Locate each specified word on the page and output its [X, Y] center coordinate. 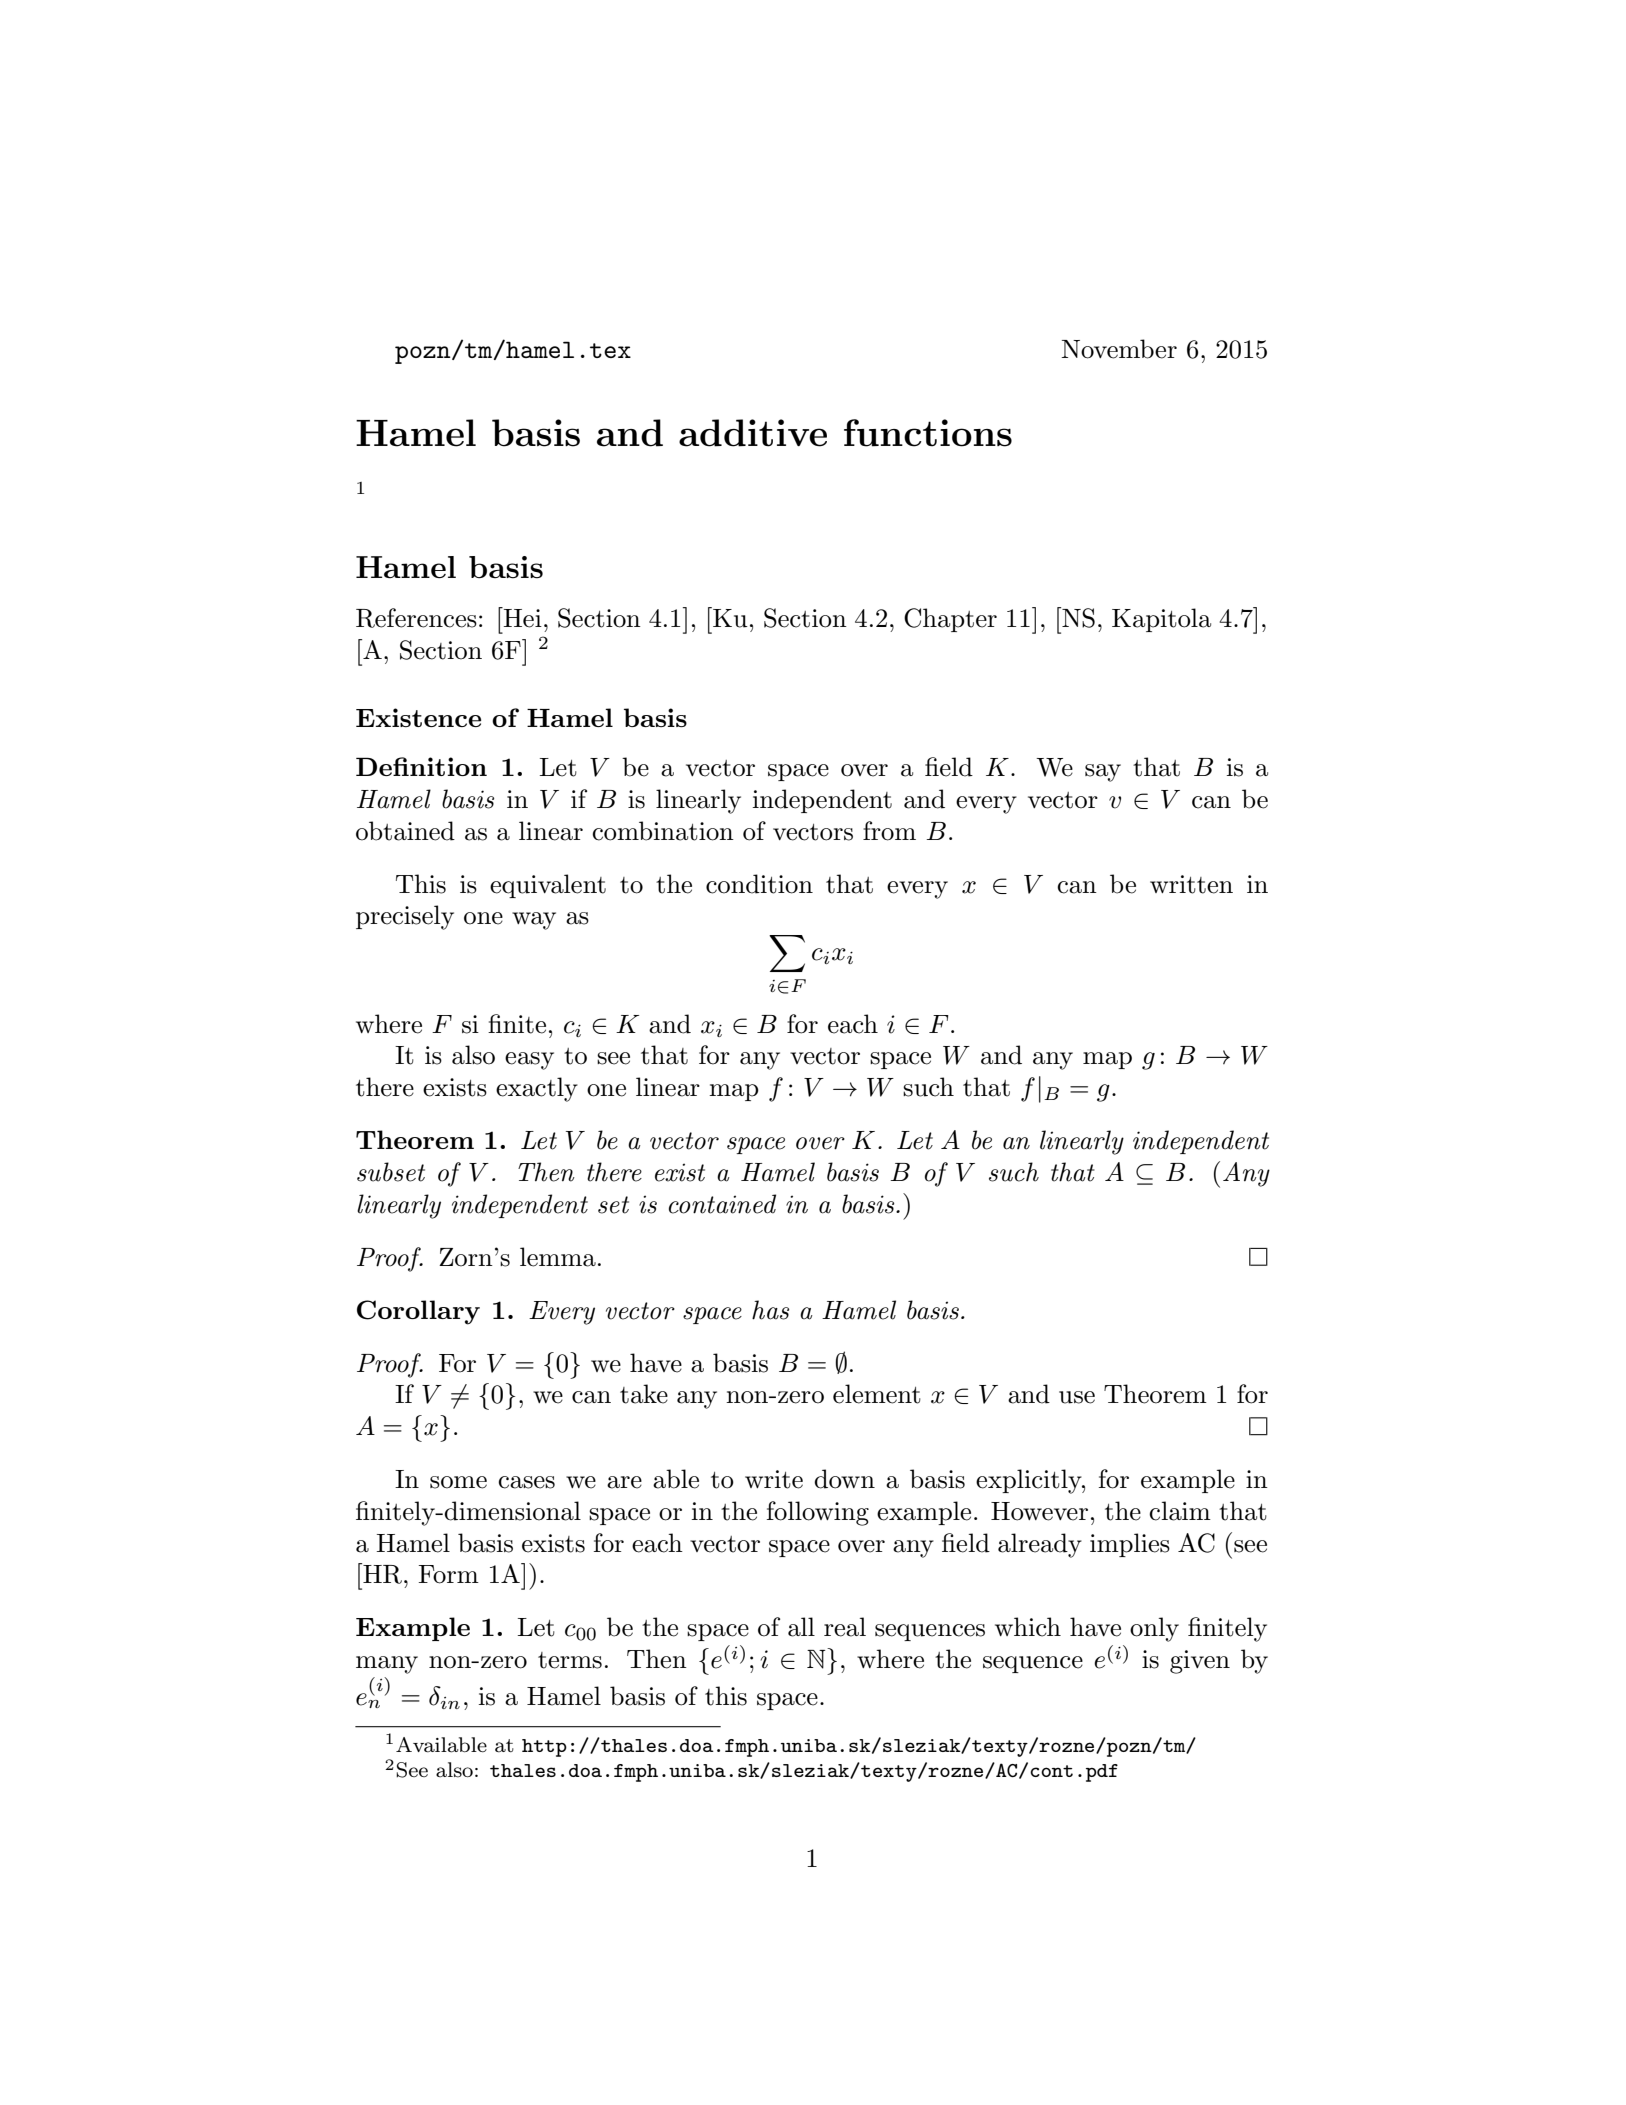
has [770, 1310]
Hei [521, 617]
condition [759, 884]
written [1191, 884]
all [801, 1627]
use [1077, 1397]
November [1119, 349]
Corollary [418, 1312]
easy [529, 1061]
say [1103, 773]
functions [928, 433]
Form [448, 1574]
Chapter [950, 620]
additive [753, 433]
